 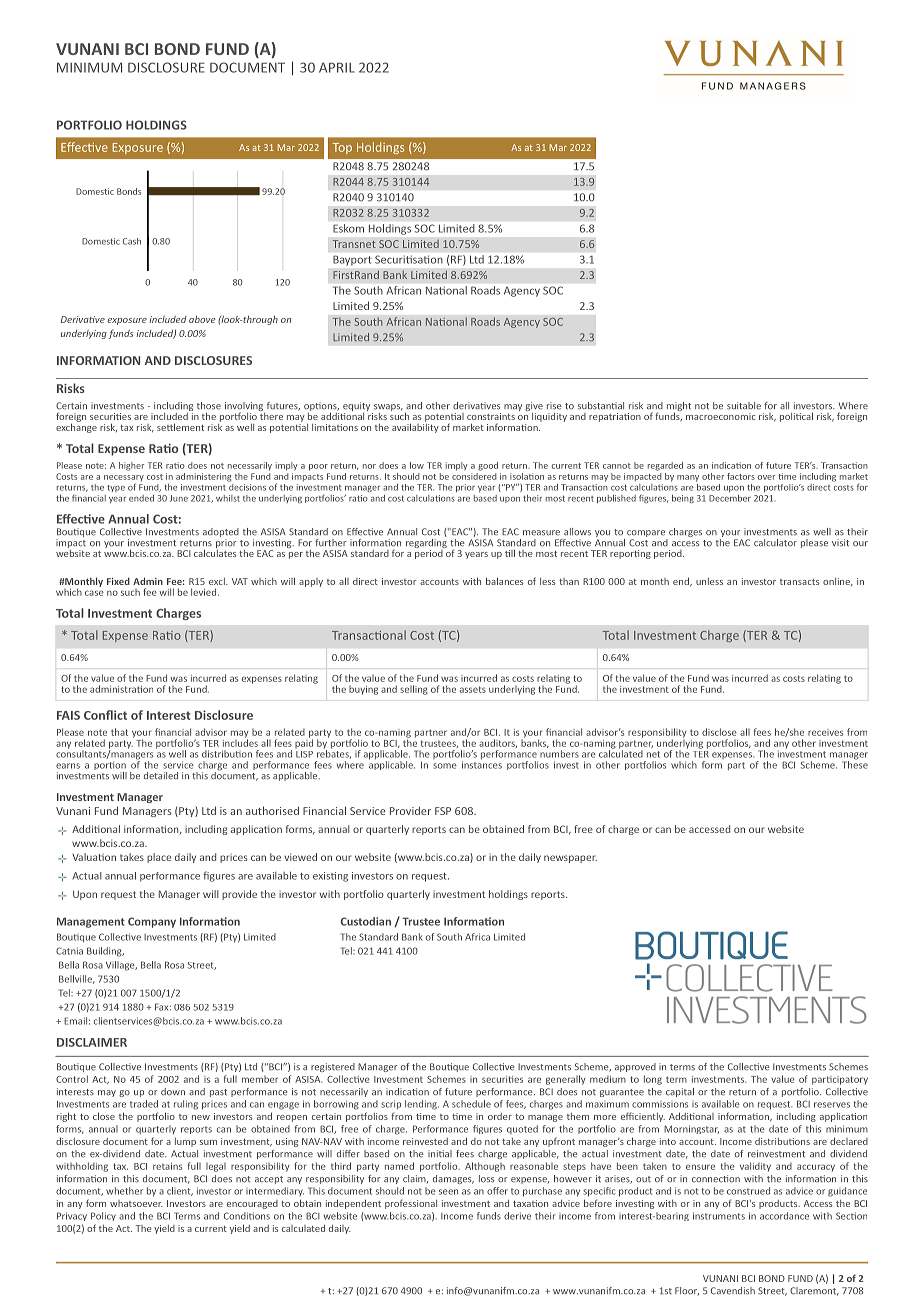 I want to click on Conflict, so click(x=105, y=715).
